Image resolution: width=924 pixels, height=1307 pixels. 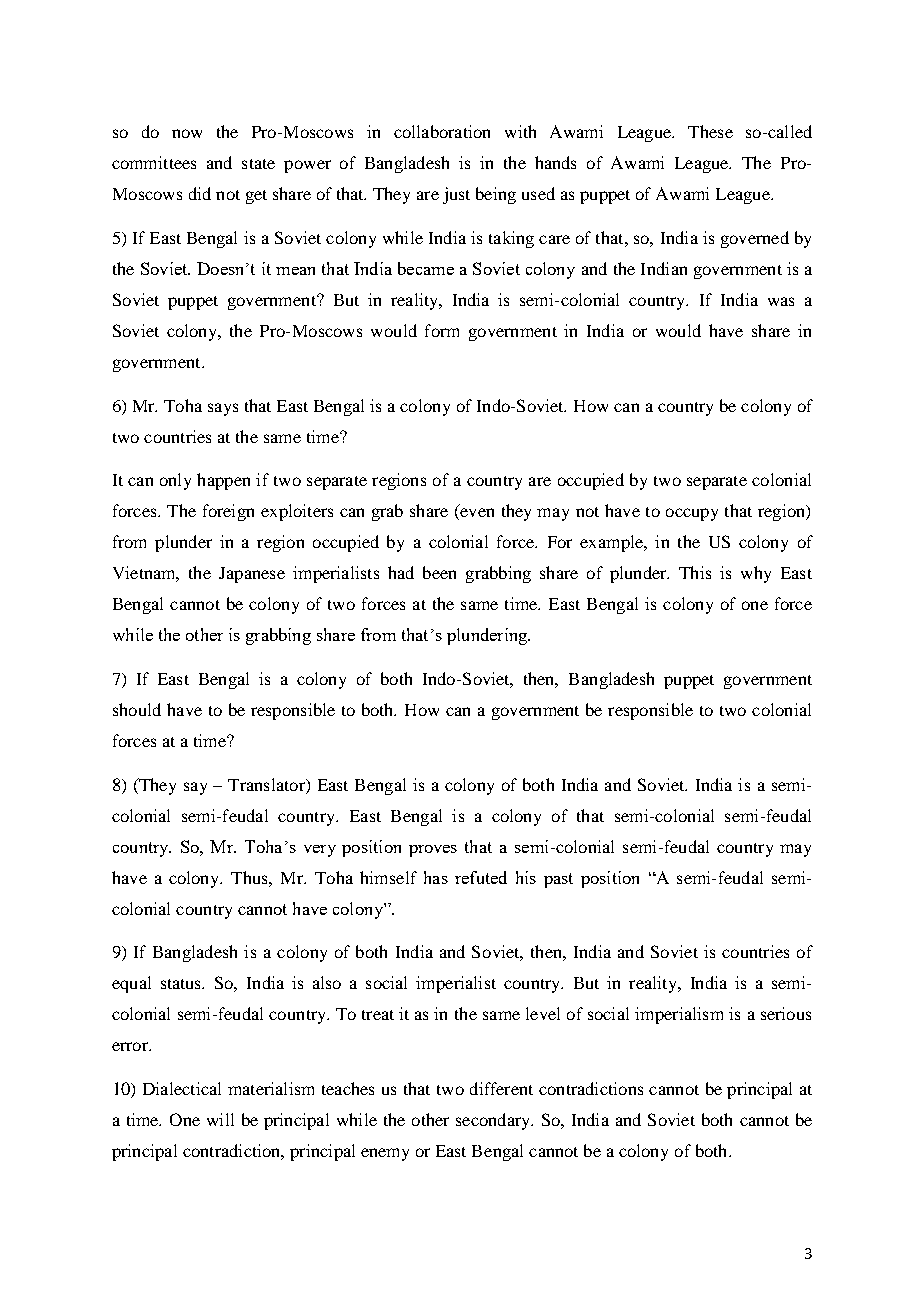 I want to click on why, so click(x=756, y=574).
